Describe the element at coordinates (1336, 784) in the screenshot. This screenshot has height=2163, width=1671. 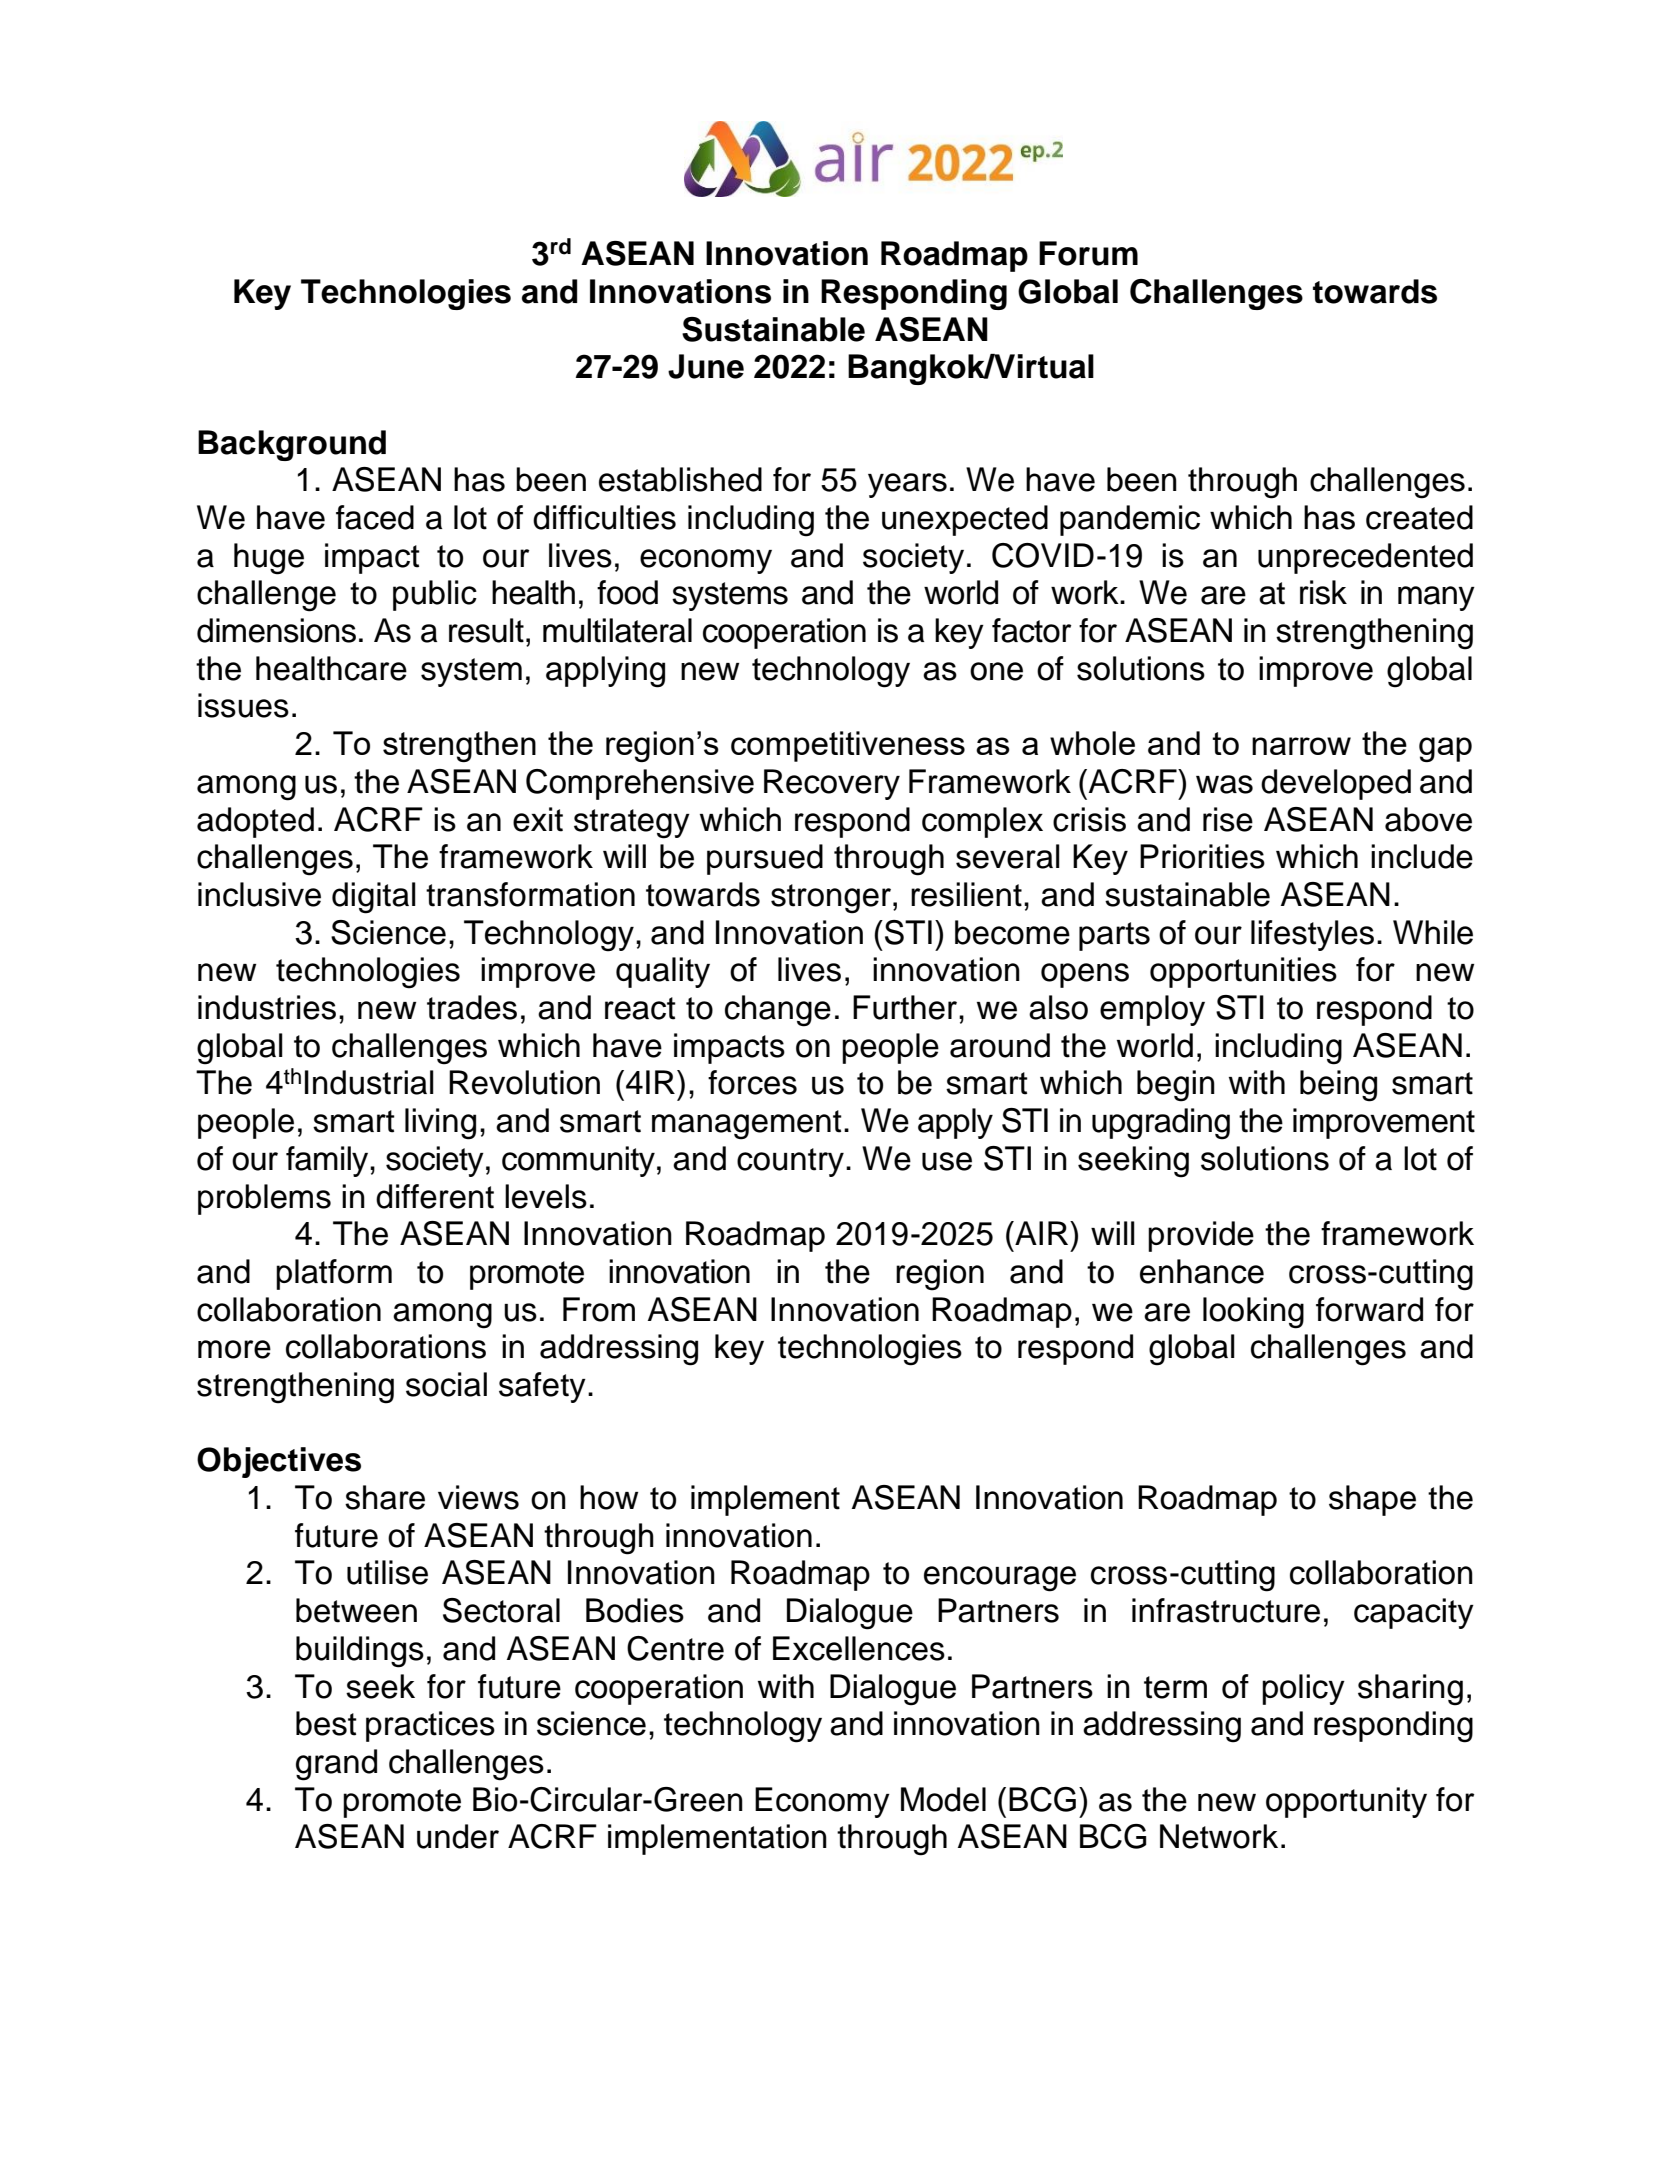
I see `developed` at that location.
